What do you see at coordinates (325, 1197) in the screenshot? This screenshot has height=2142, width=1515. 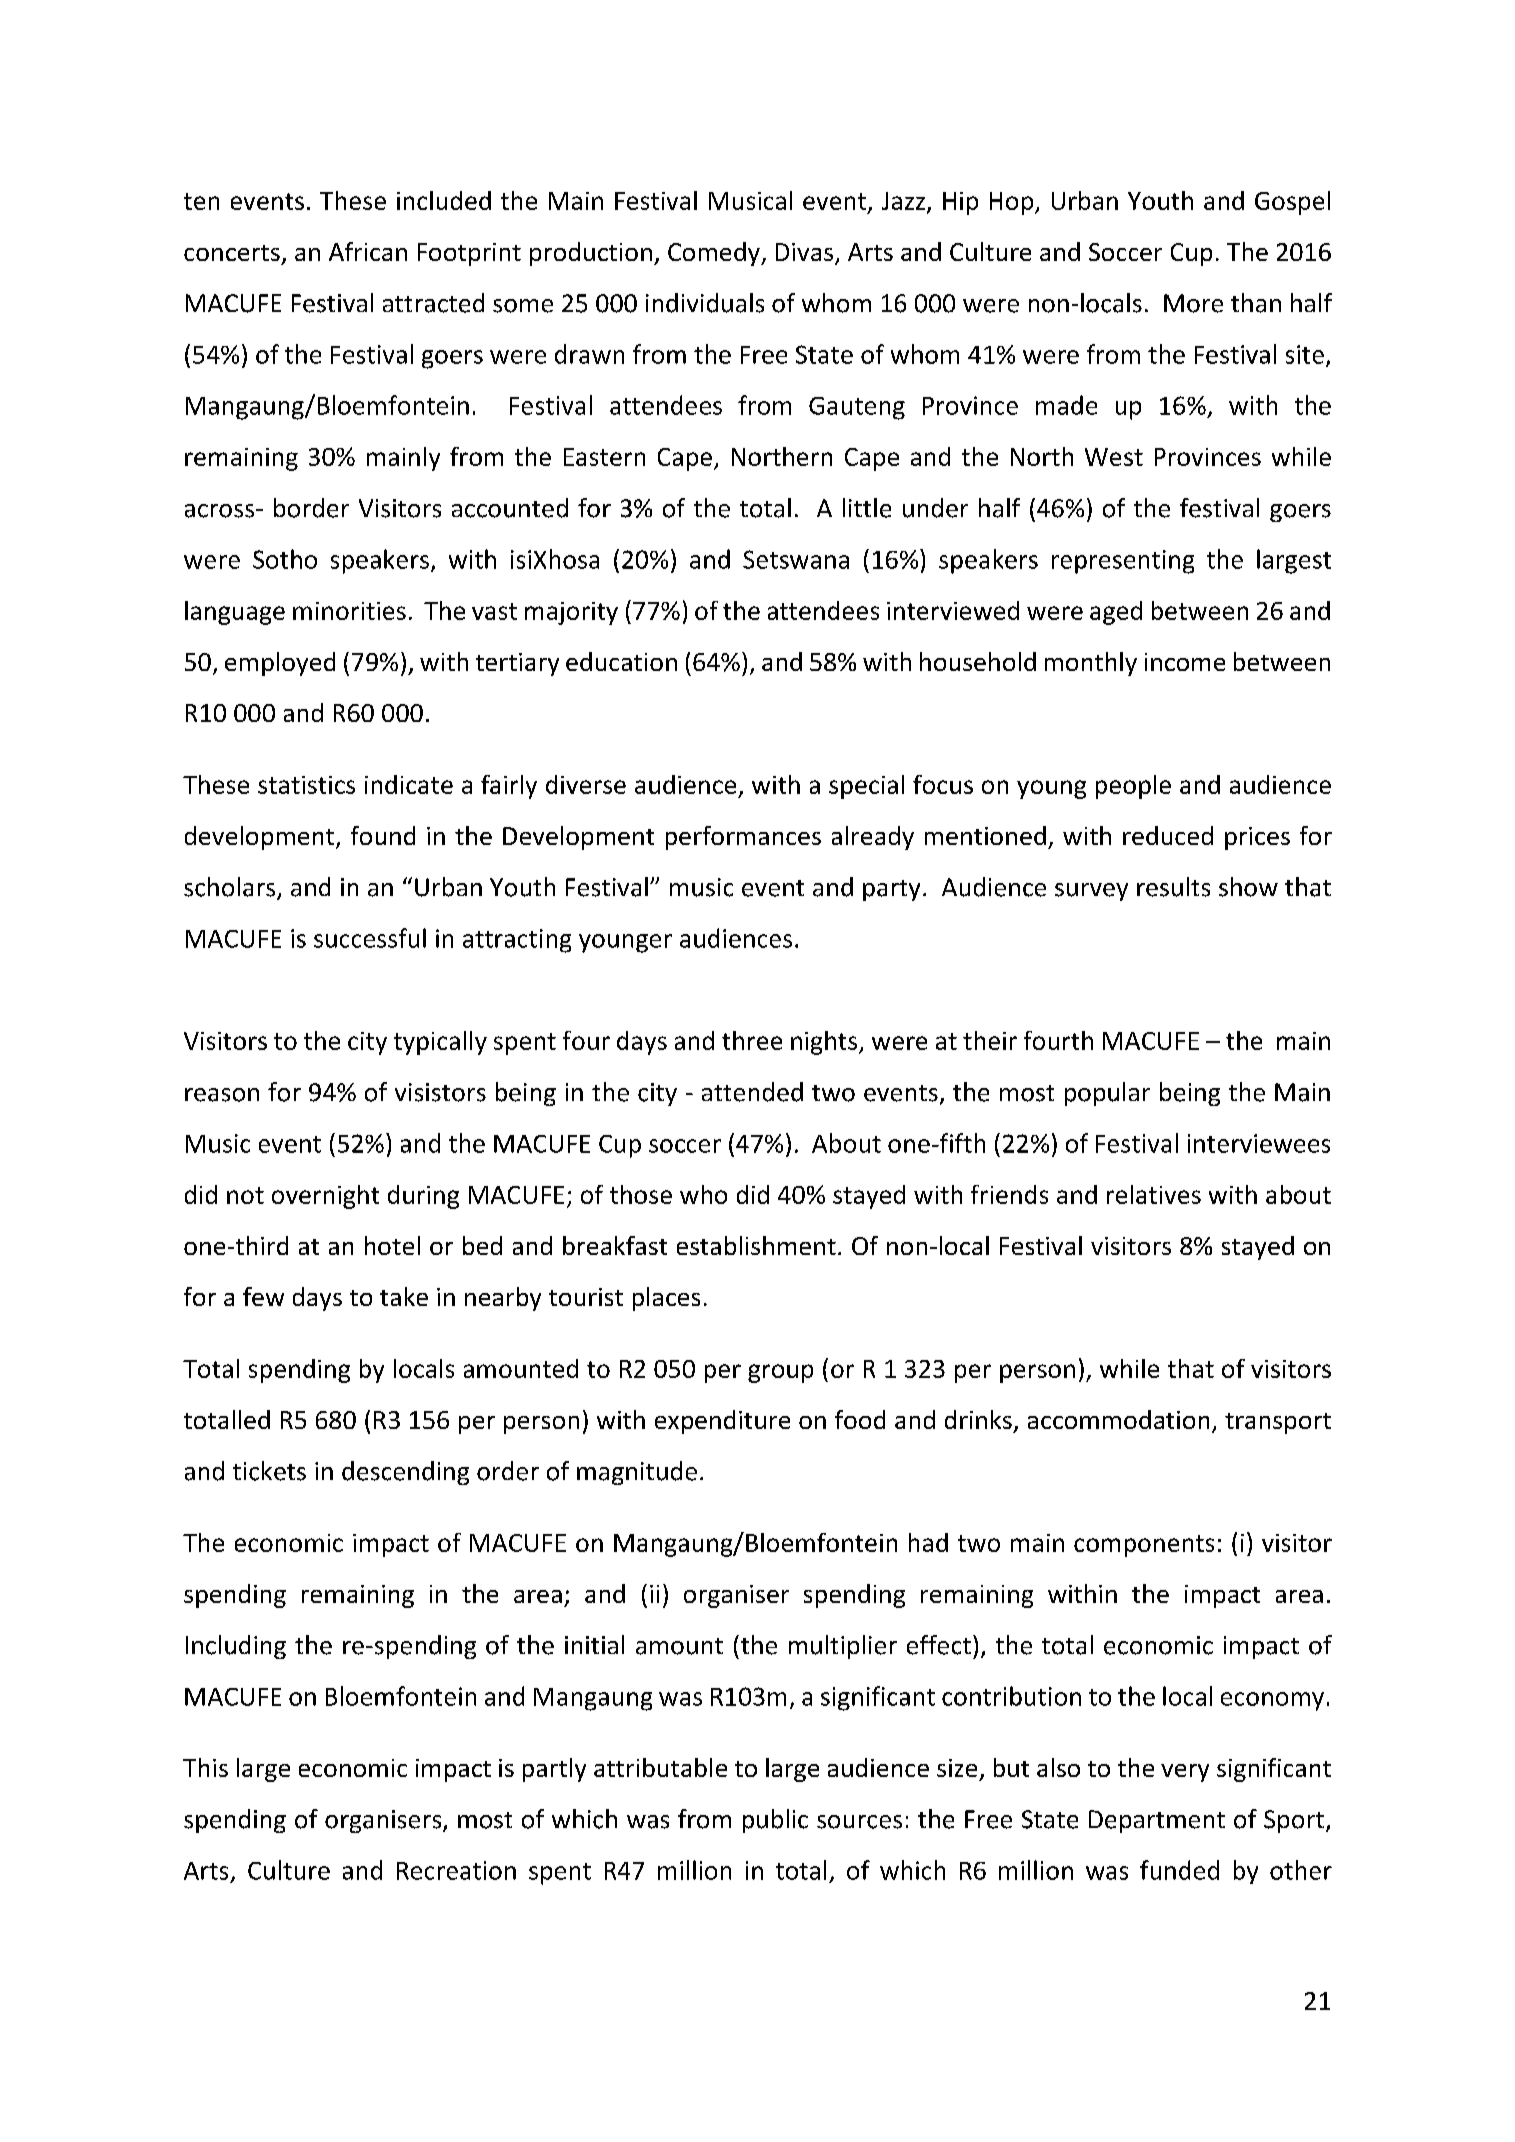 I see `overnight` at bounding box center [325, 1197].
